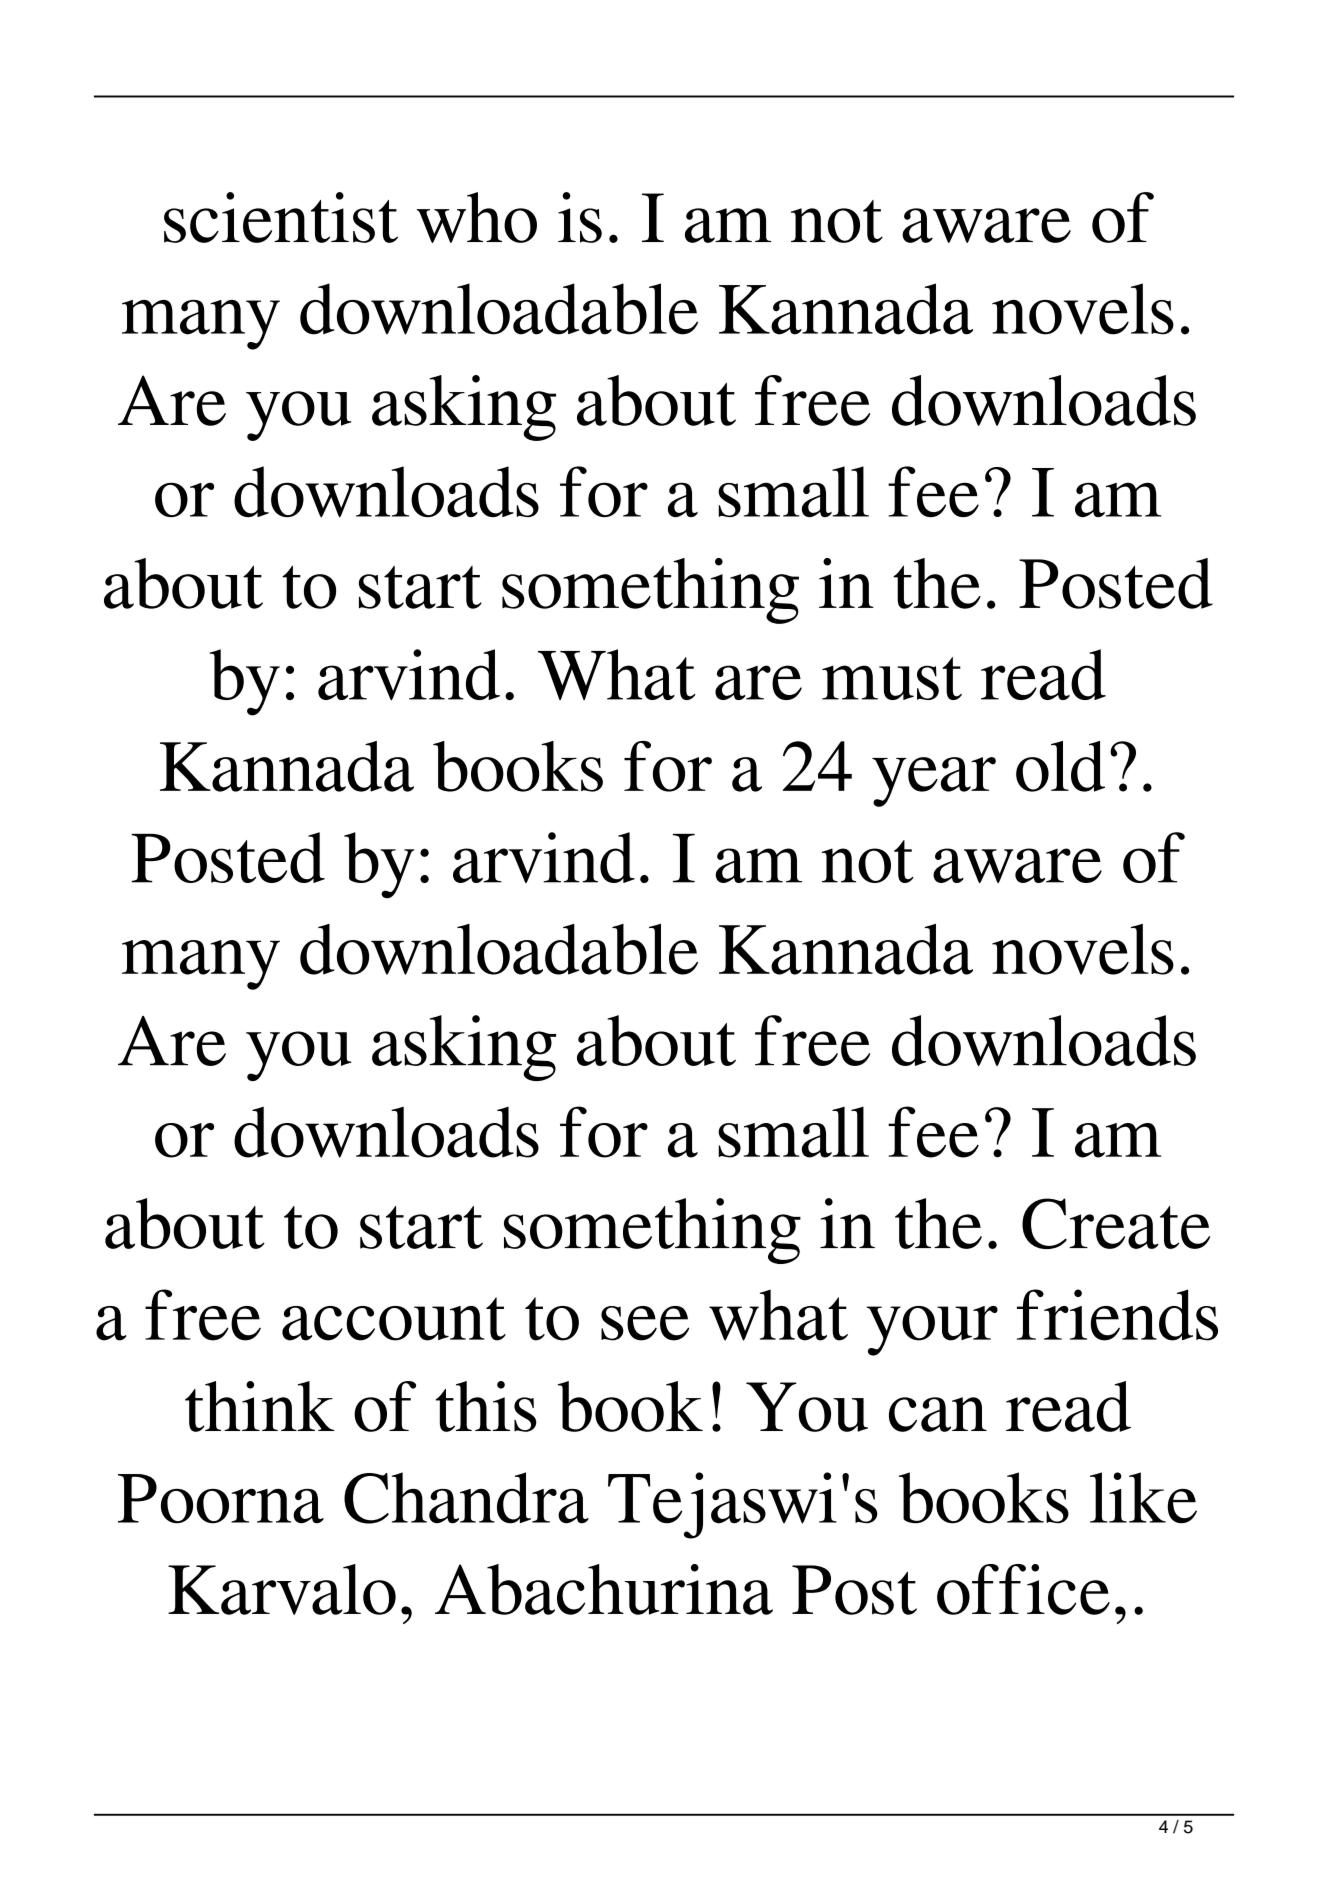 The image size is (1328, 1878). I want to click on scientist, so click(281, 217).
